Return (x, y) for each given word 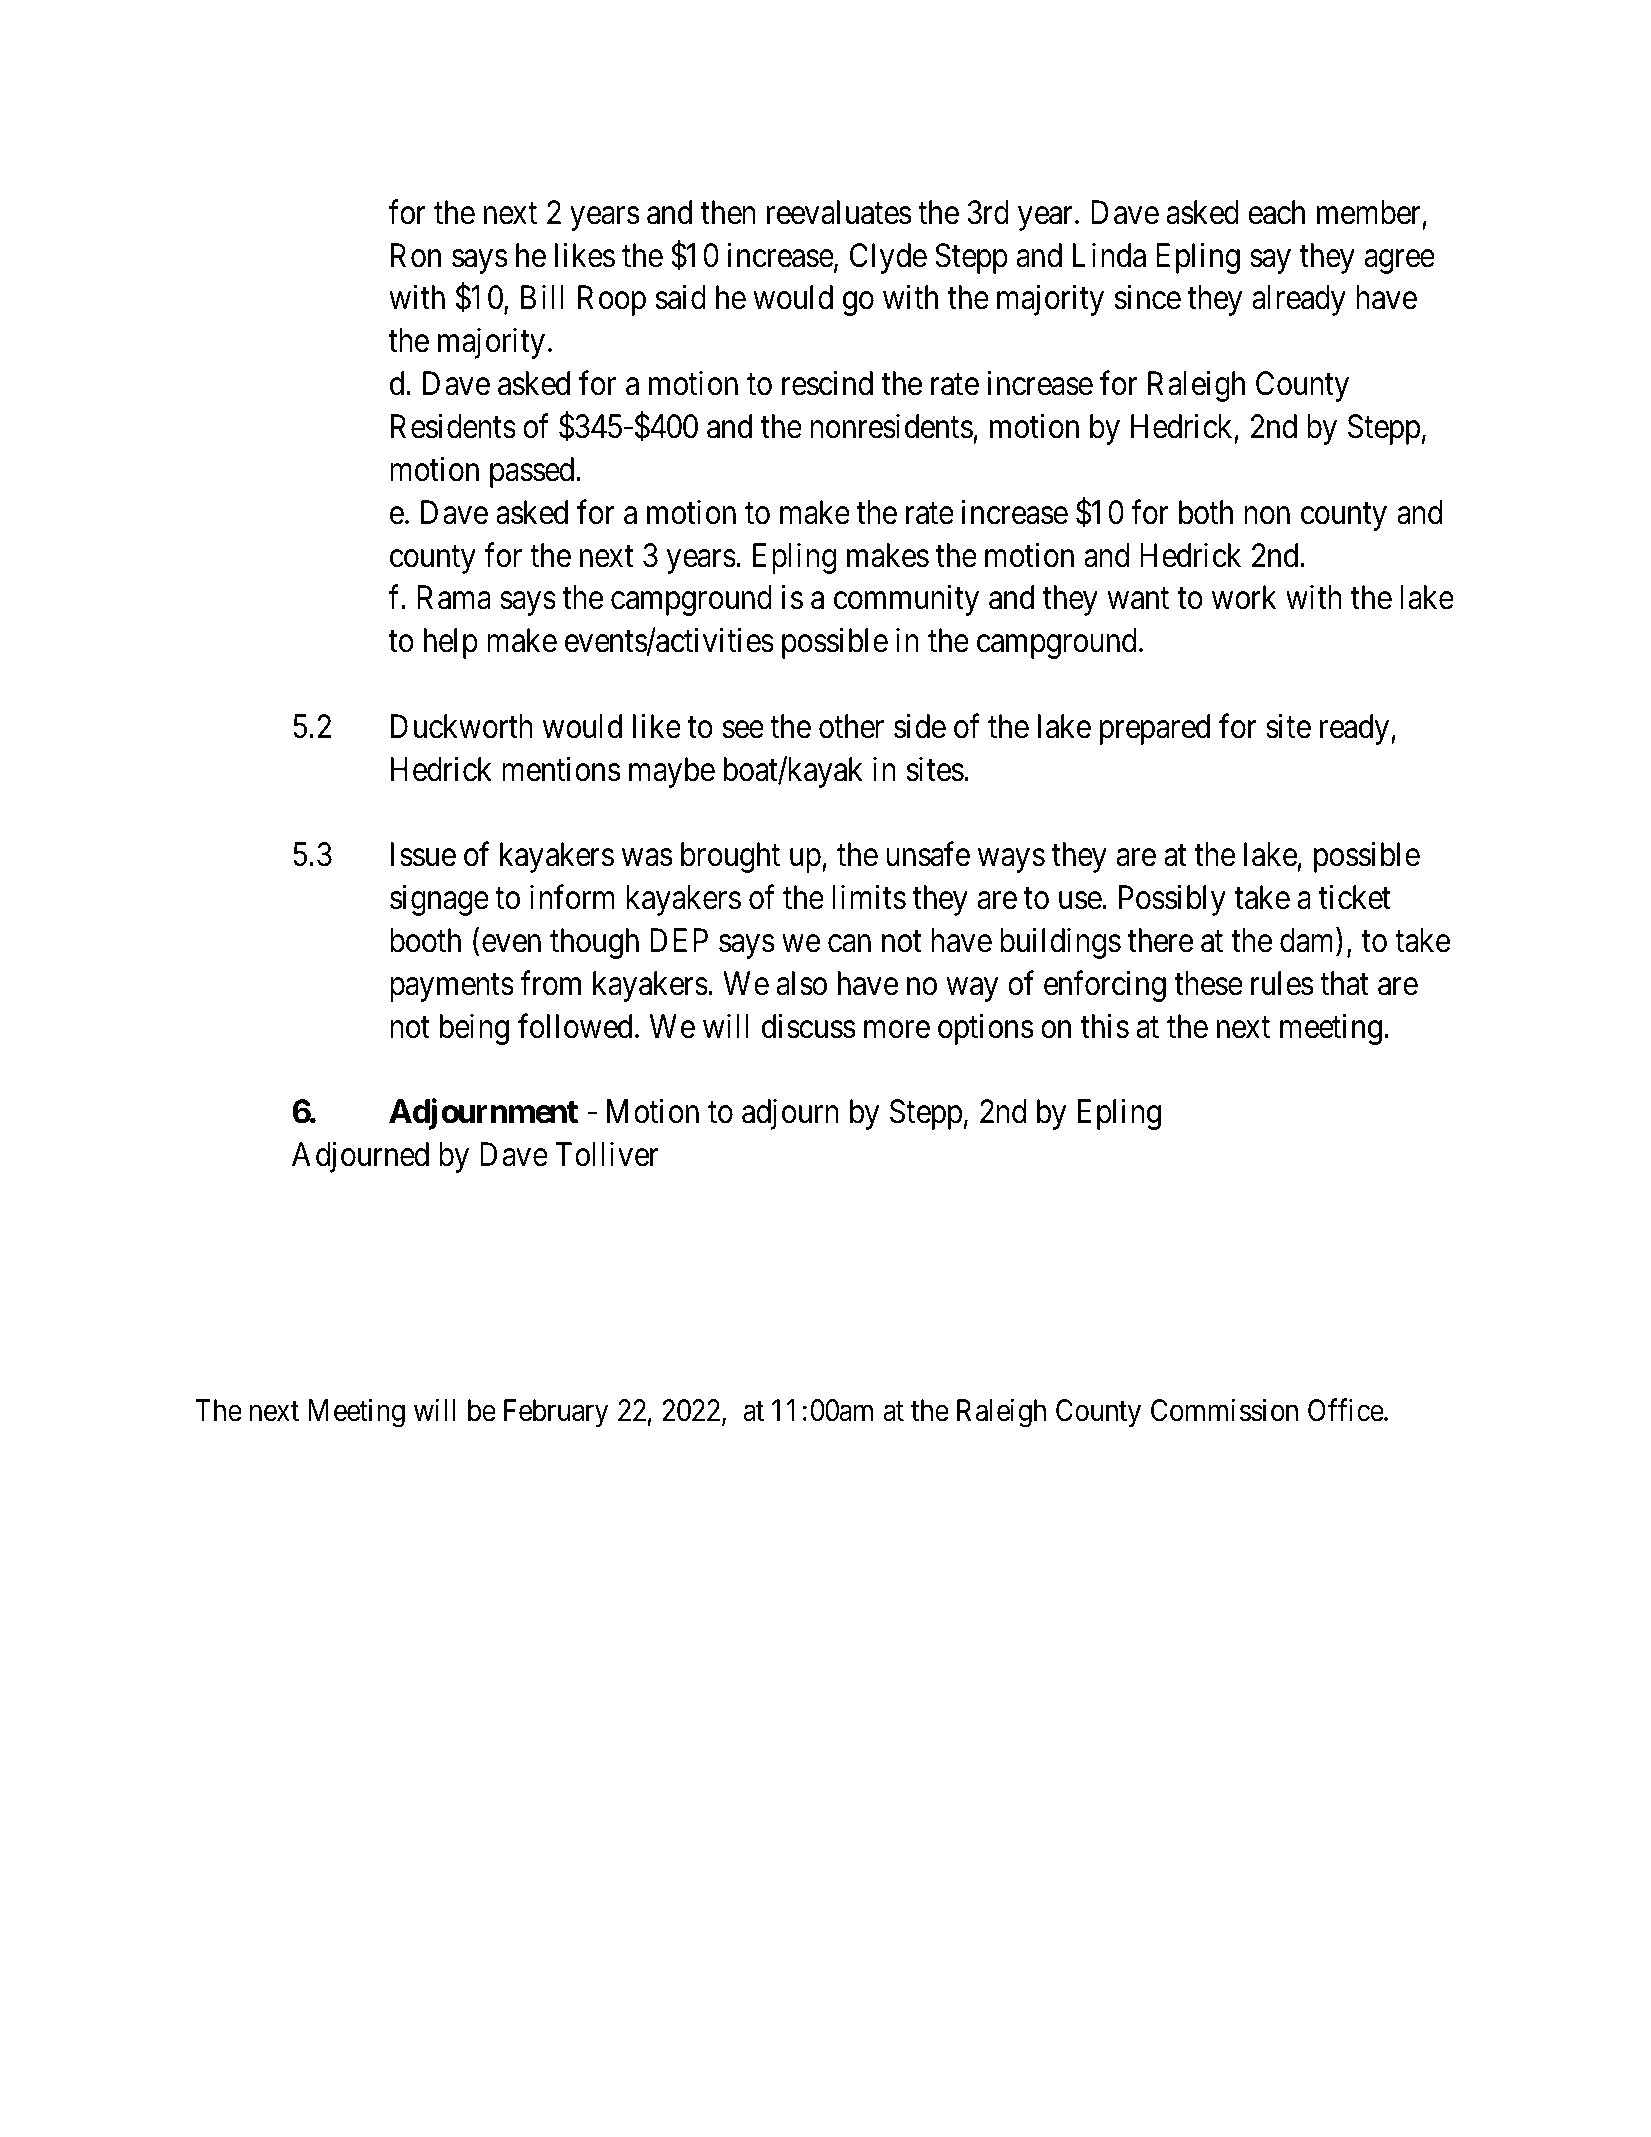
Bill (542, 297)
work (1244, 597)
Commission (1224, 1410)
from (550, 983)
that (1344, 983)
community (906, 600)
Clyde (888, 258)
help (451, 643)
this (1105, 1026)
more (897, 1030)
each (1276, 212)
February (556, 1413)
